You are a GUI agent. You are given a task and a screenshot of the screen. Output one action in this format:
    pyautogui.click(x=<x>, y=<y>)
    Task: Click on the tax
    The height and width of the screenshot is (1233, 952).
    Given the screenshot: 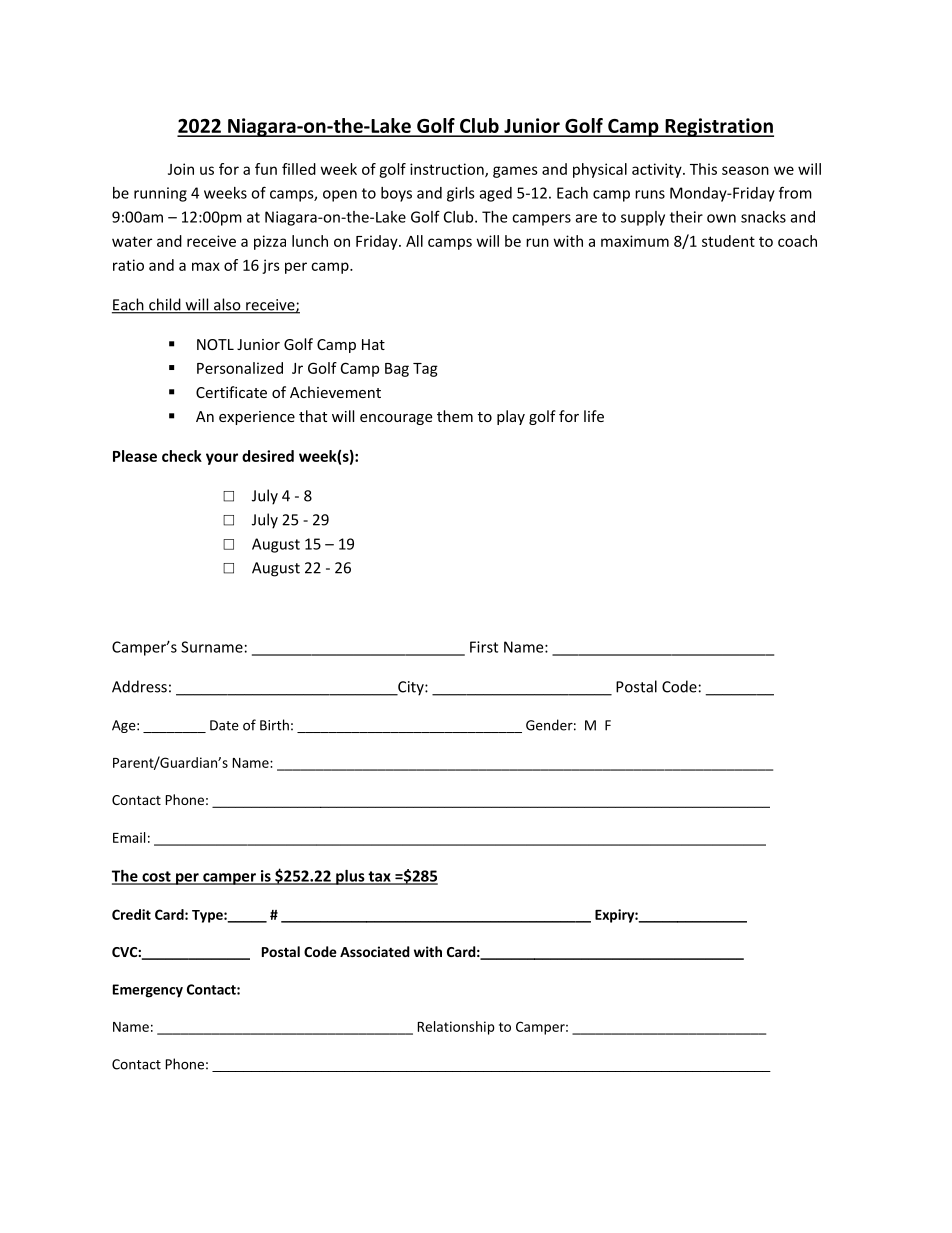 What is the action you would take?
    pyautogui.click(x=379, y=877)
